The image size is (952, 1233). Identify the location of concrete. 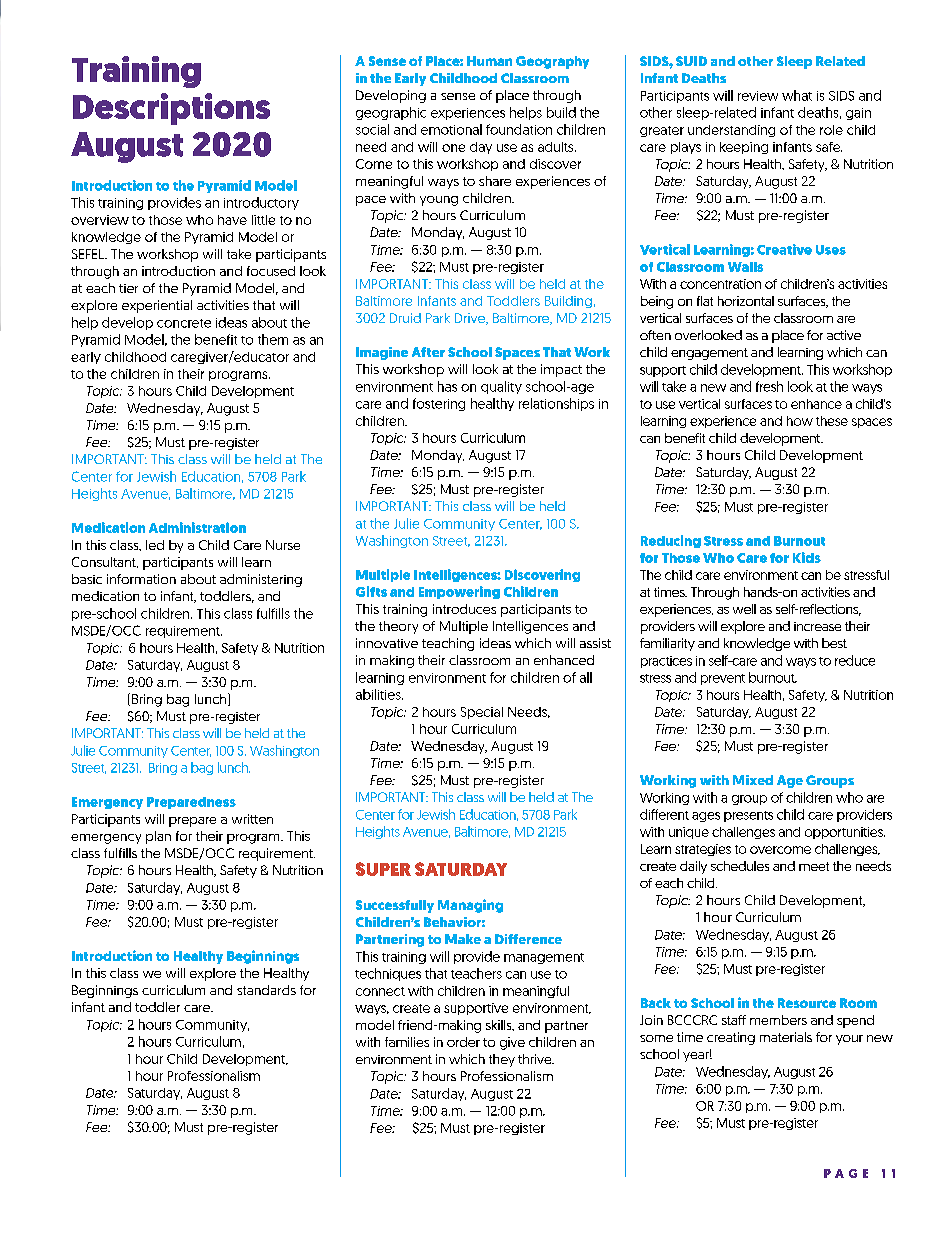
(184, 323).
